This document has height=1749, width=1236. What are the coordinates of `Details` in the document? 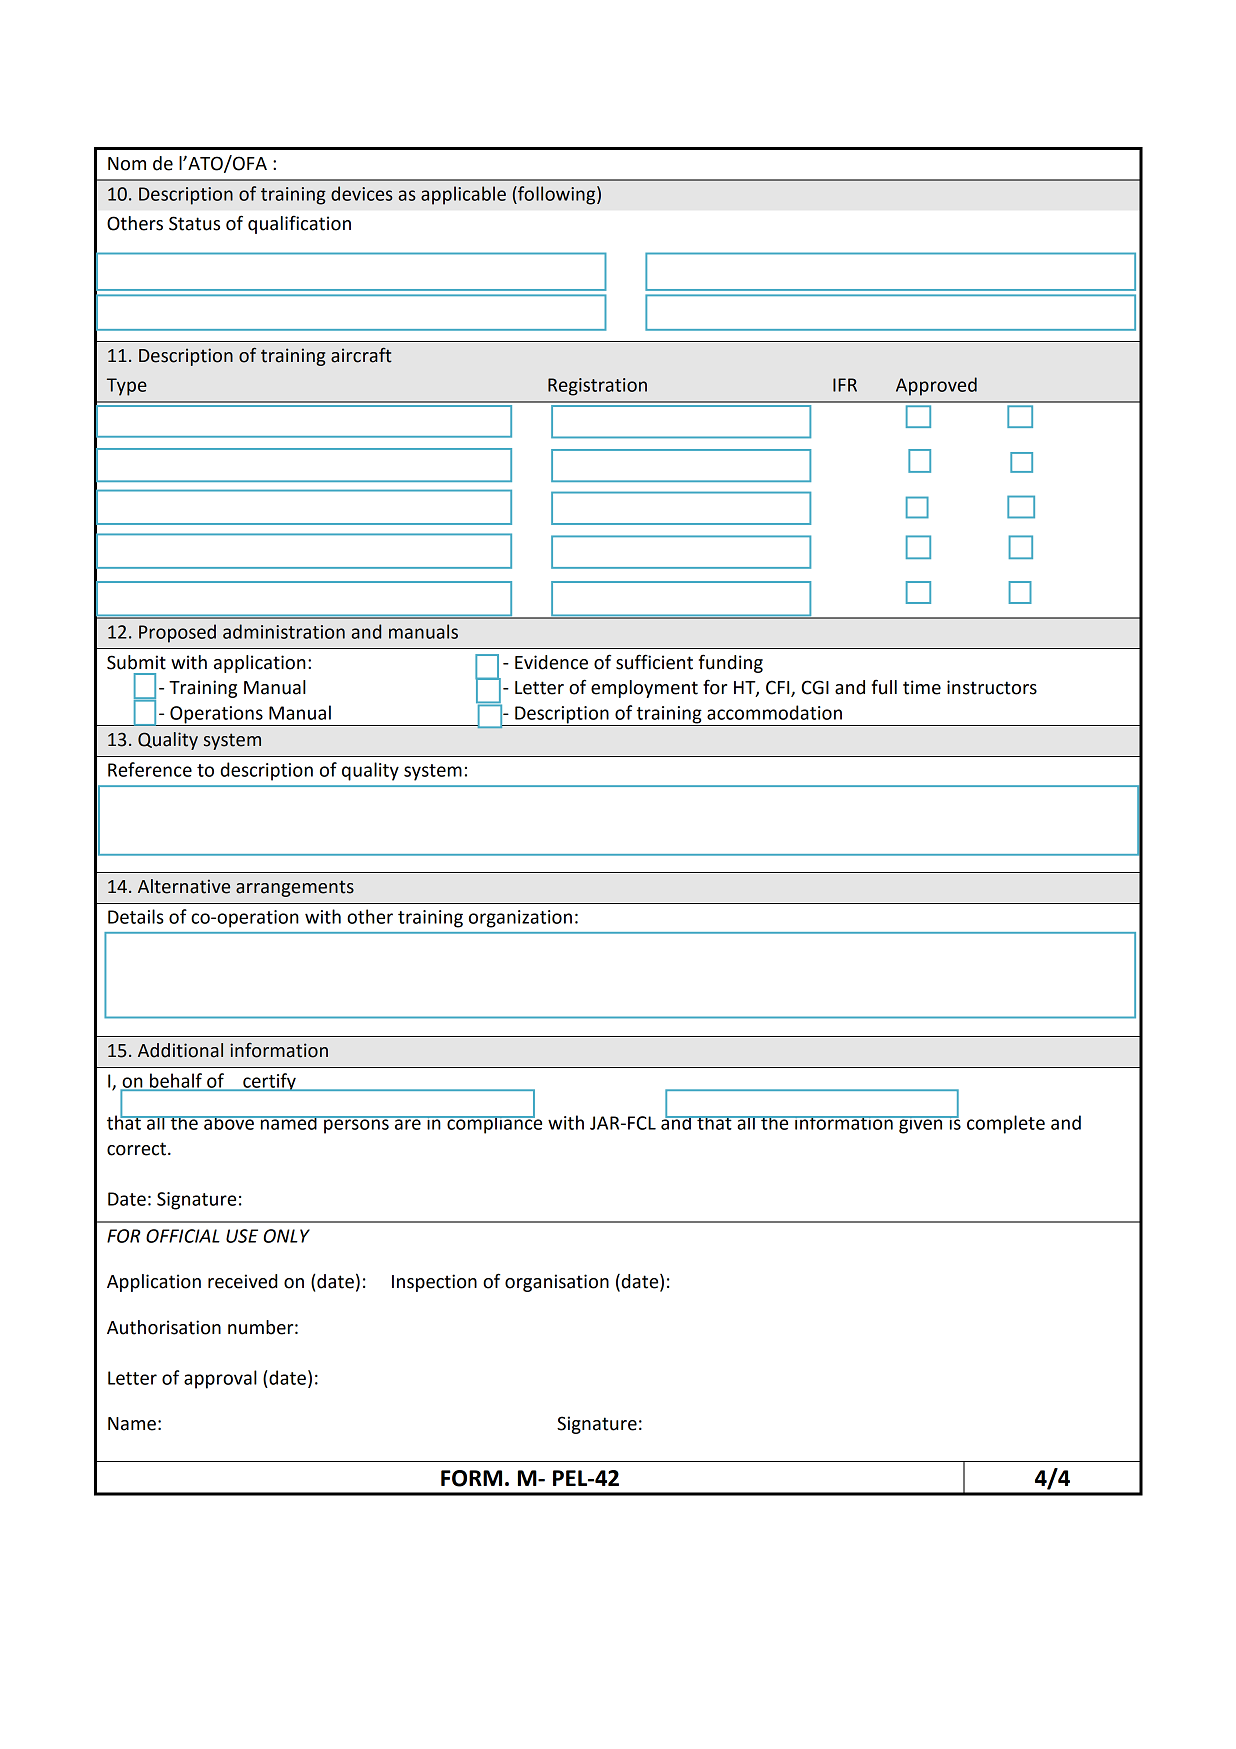 It's located at (136, 916).
